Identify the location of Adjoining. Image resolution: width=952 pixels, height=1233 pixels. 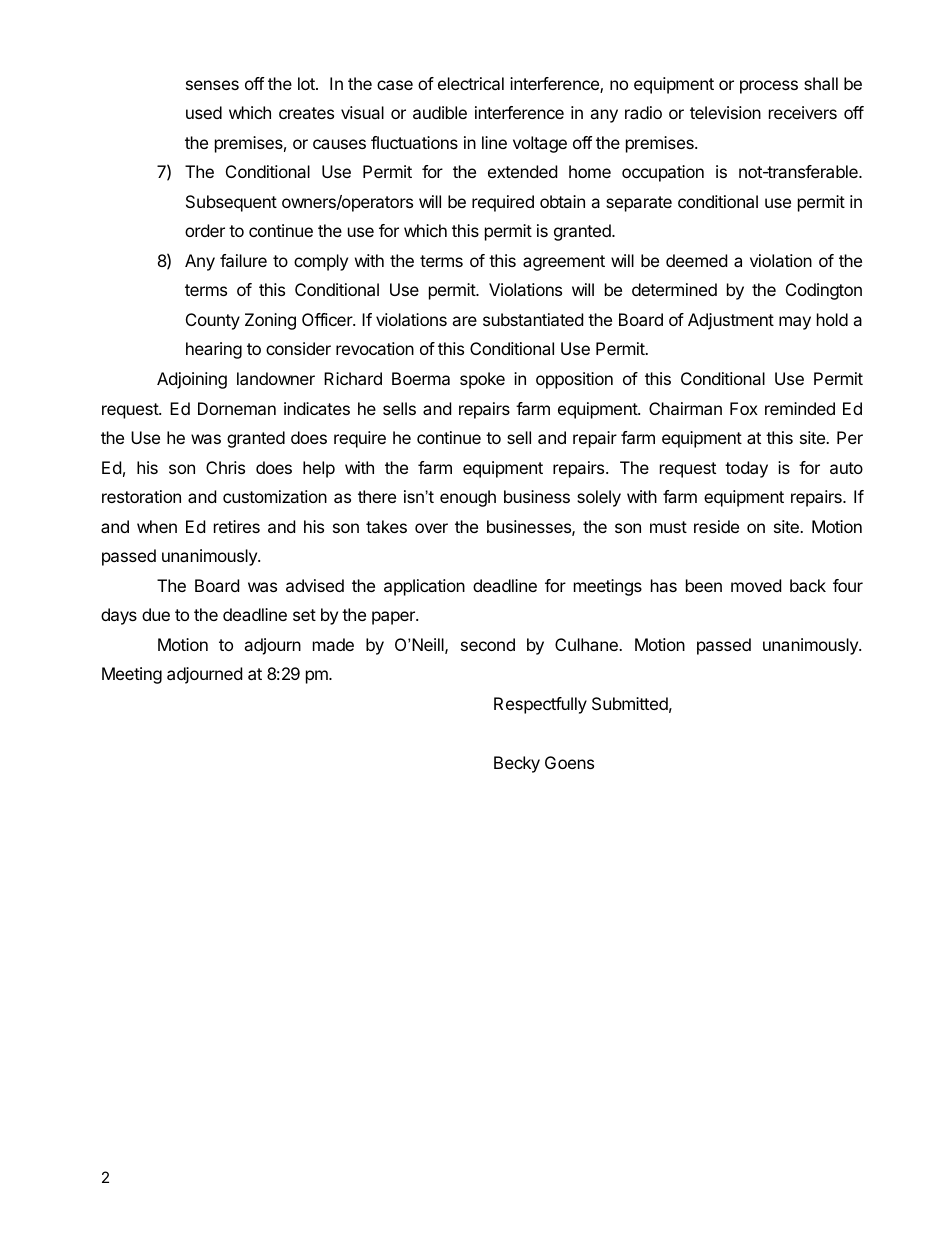
(192, 380).
